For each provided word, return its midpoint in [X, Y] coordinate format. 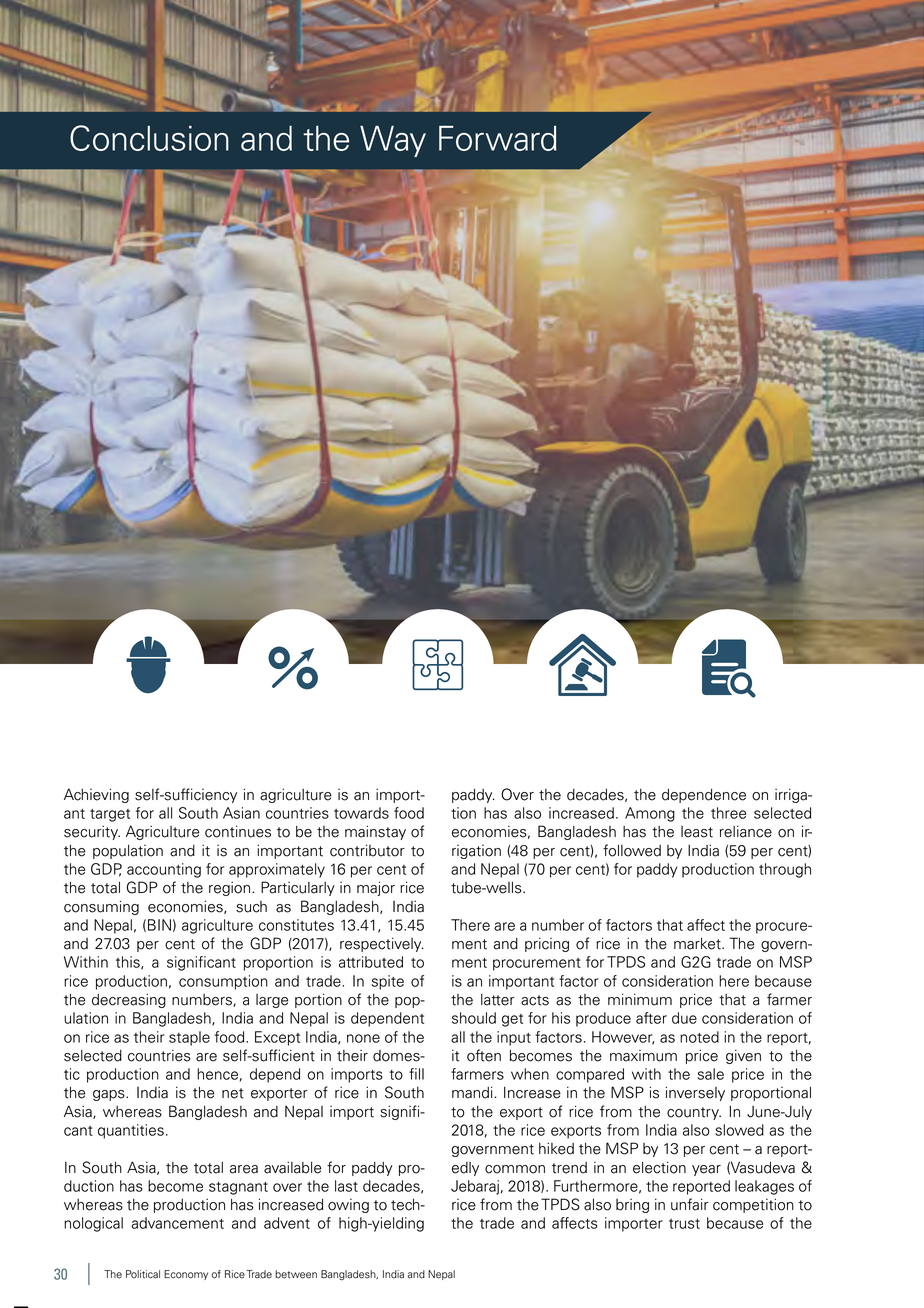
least [697, 832]
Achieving [96, 795]
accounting [164, 870]
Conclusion [149, 138]
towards [361, 813]
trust [684, 1224]
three [728, 813]
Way [393, 141]
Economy [186, 1275]
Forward [498, 138]
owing [348, 1205]
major [376, 888]
